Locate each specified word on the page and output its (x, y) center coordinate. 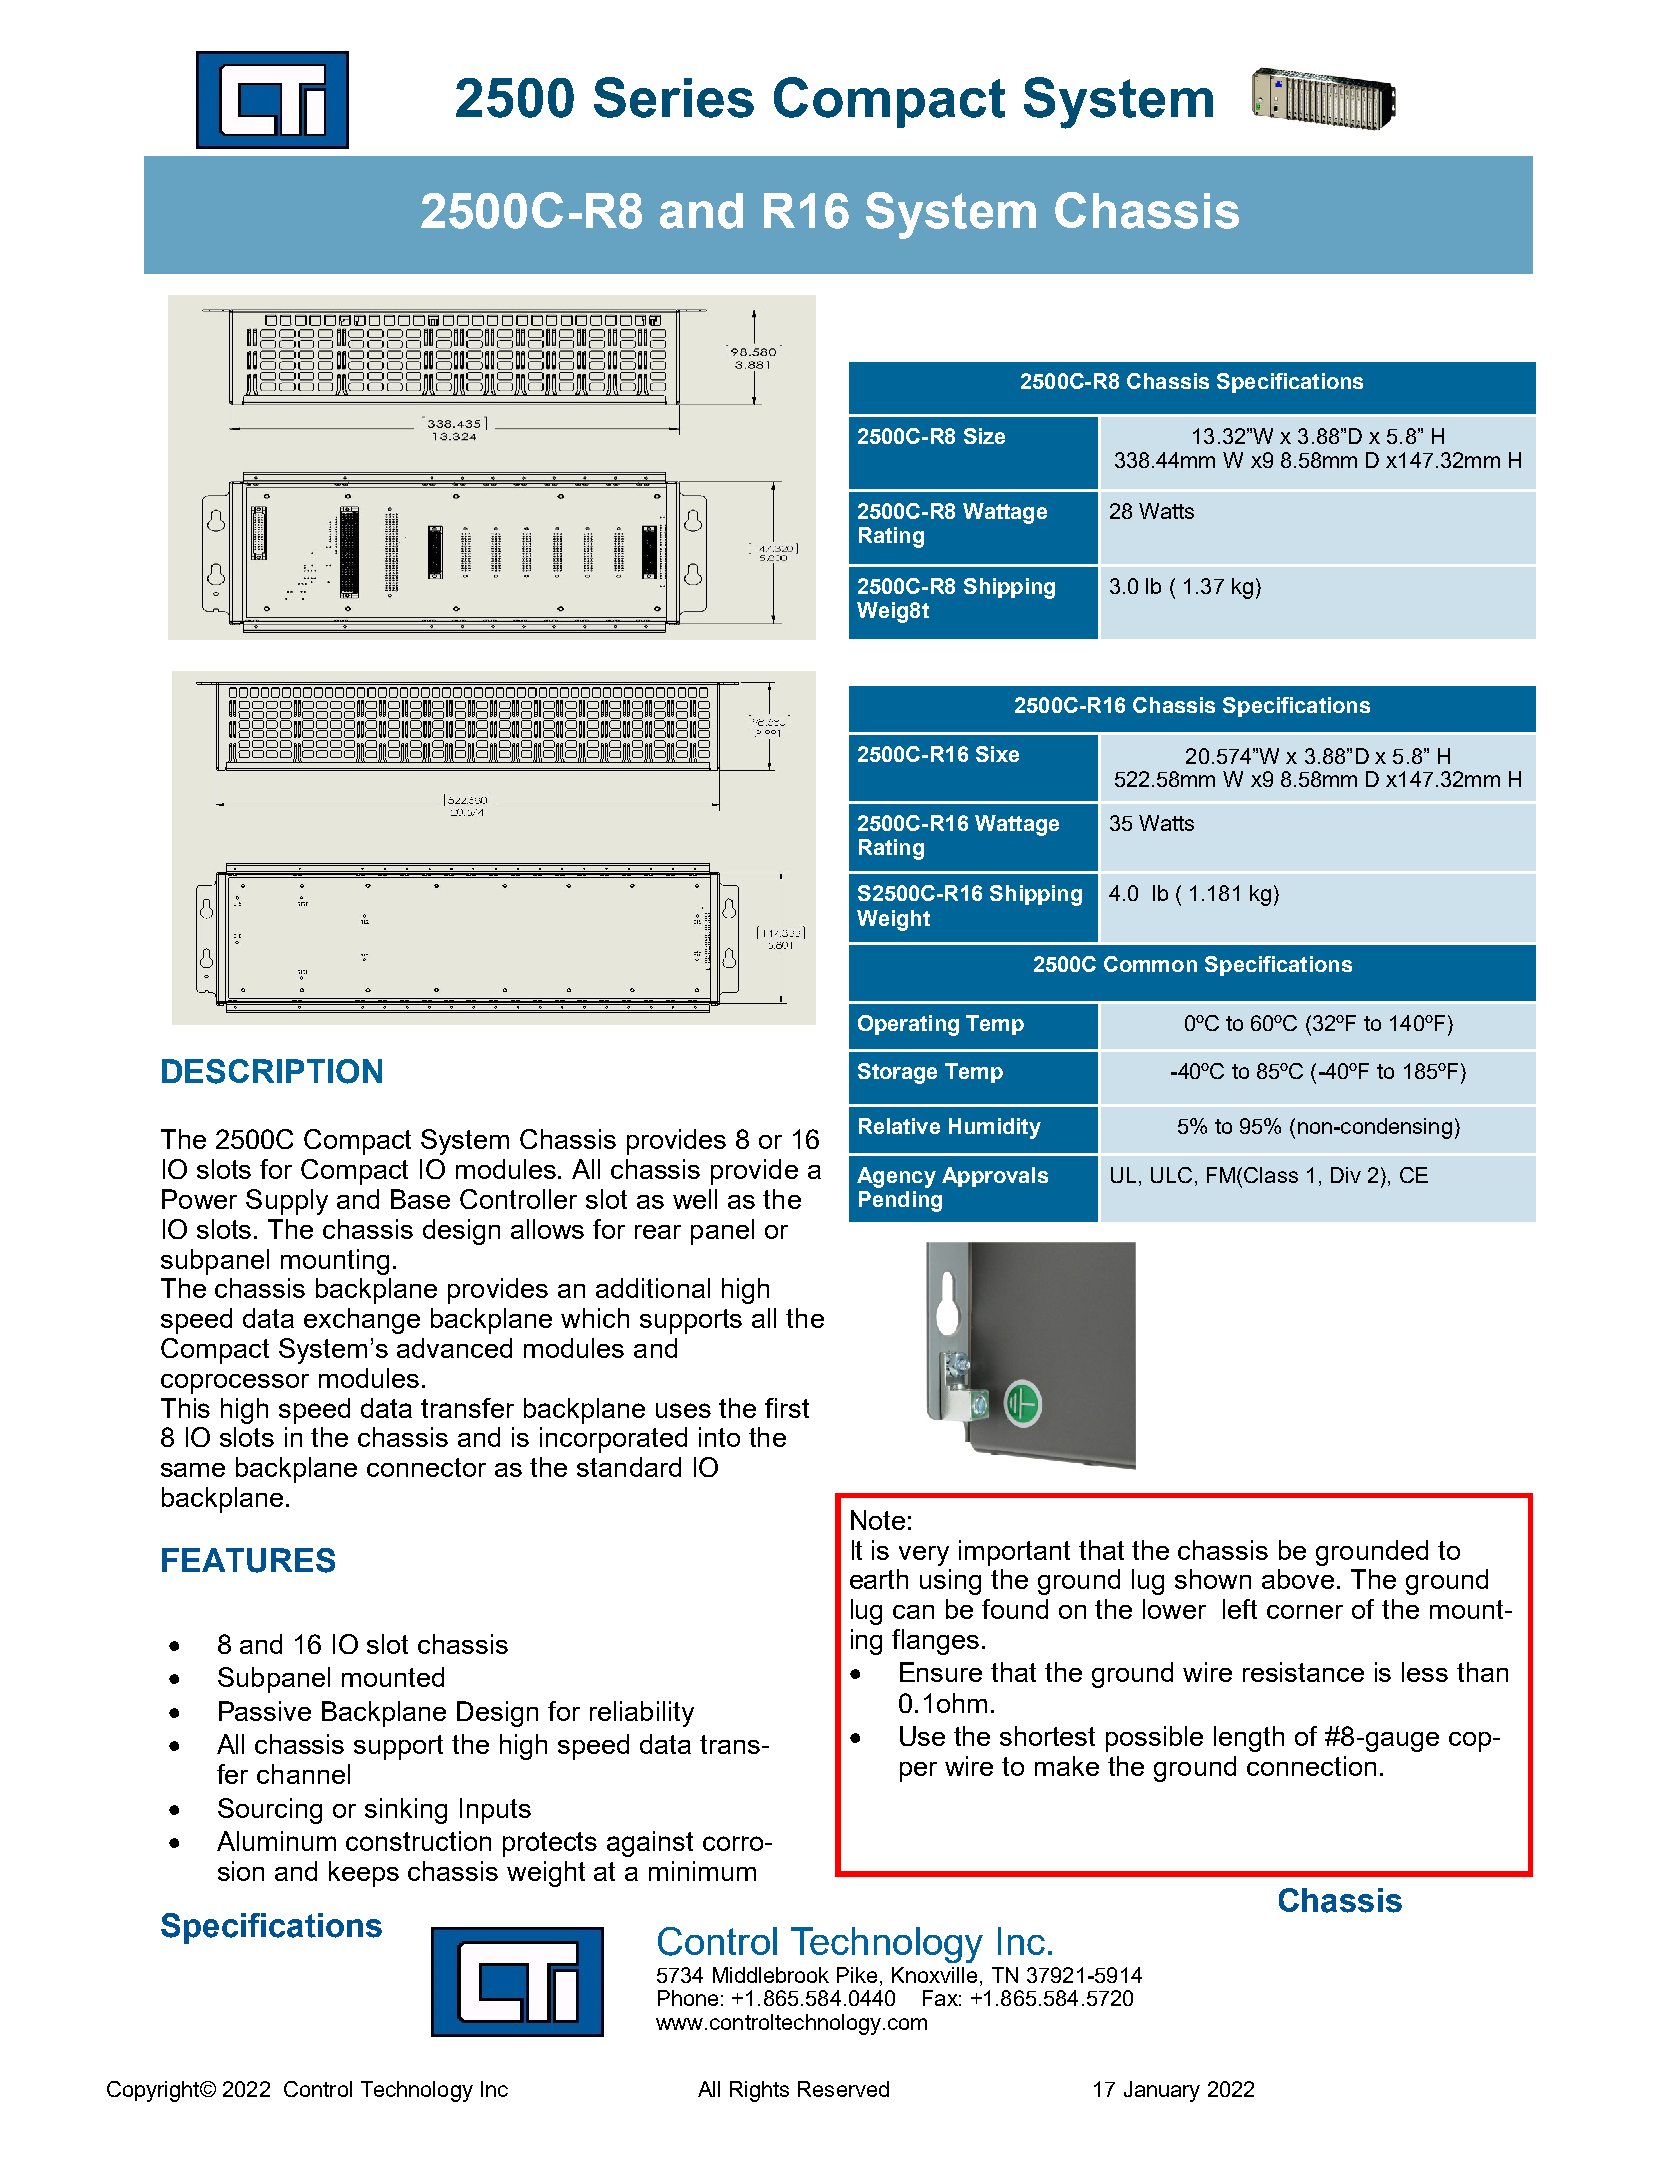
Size (984, 436)
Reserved (843, 2089)
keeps (364, 1874)
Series (674, 97)
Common (1150, 964)
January (1162, 2091)
